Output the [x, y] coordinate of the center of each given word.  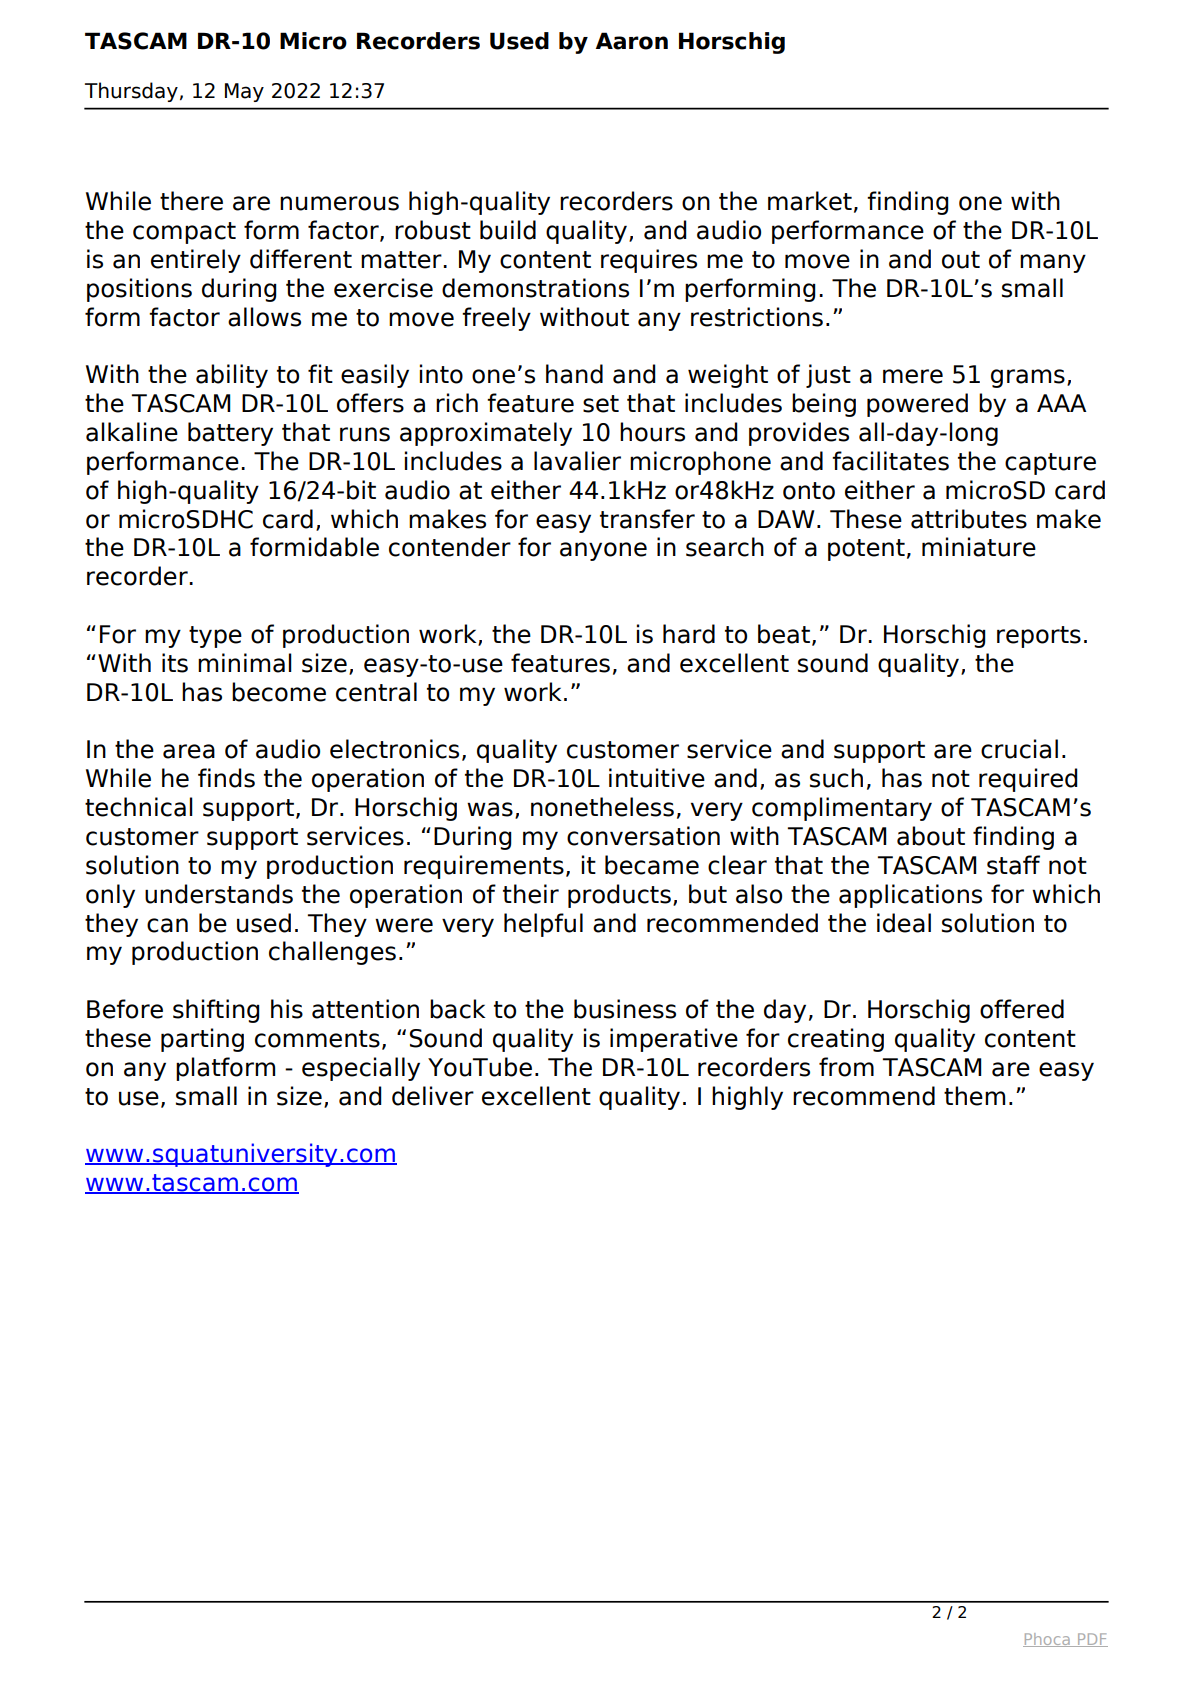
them [974, 1096]
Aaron [632, 41]
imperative [674, 1040]
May [244, 92]
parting [202, 1040]
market [810, 201]
